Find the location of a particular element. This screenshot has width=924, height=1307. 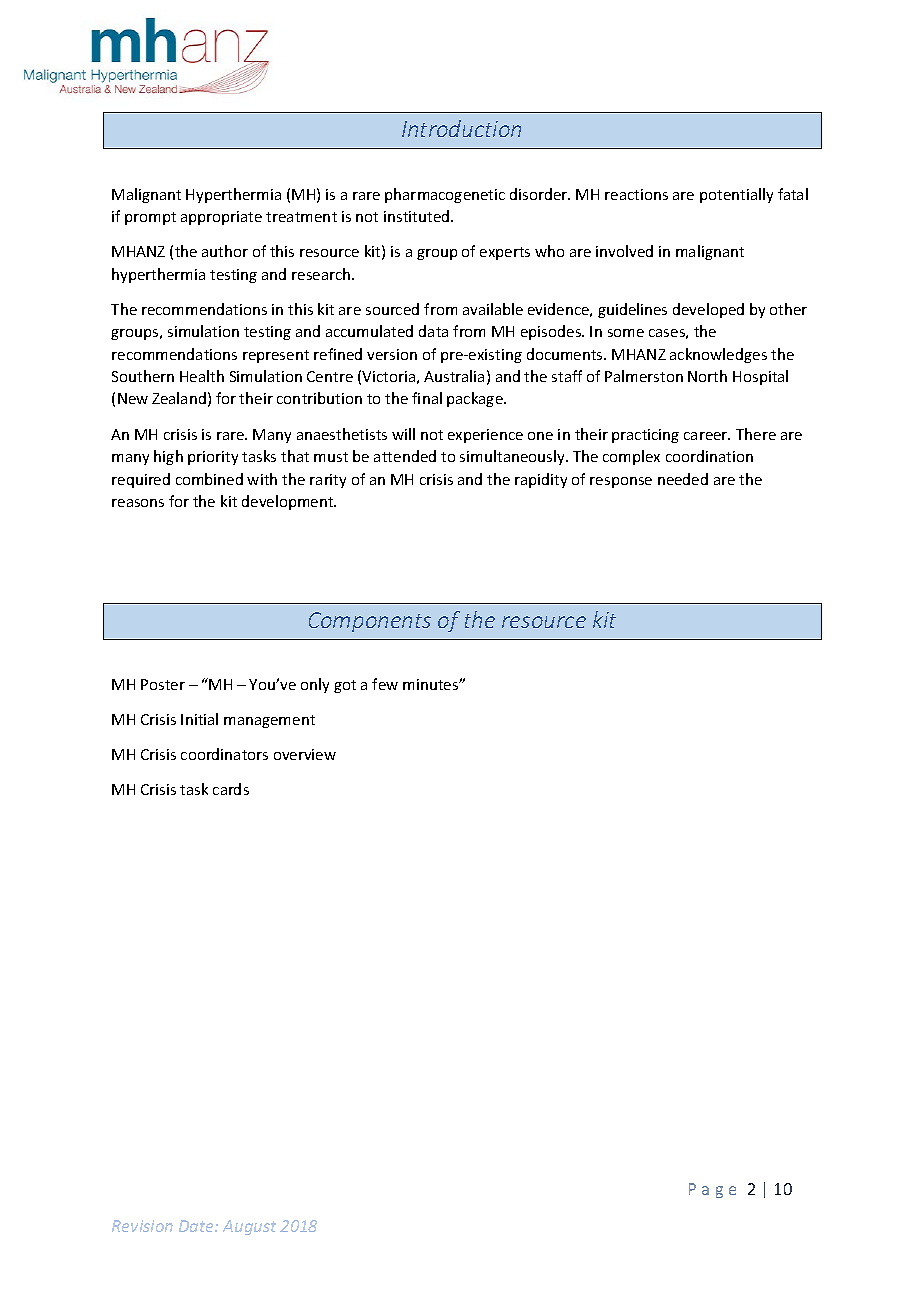

Introduction is located at coordinates (461, 128).
